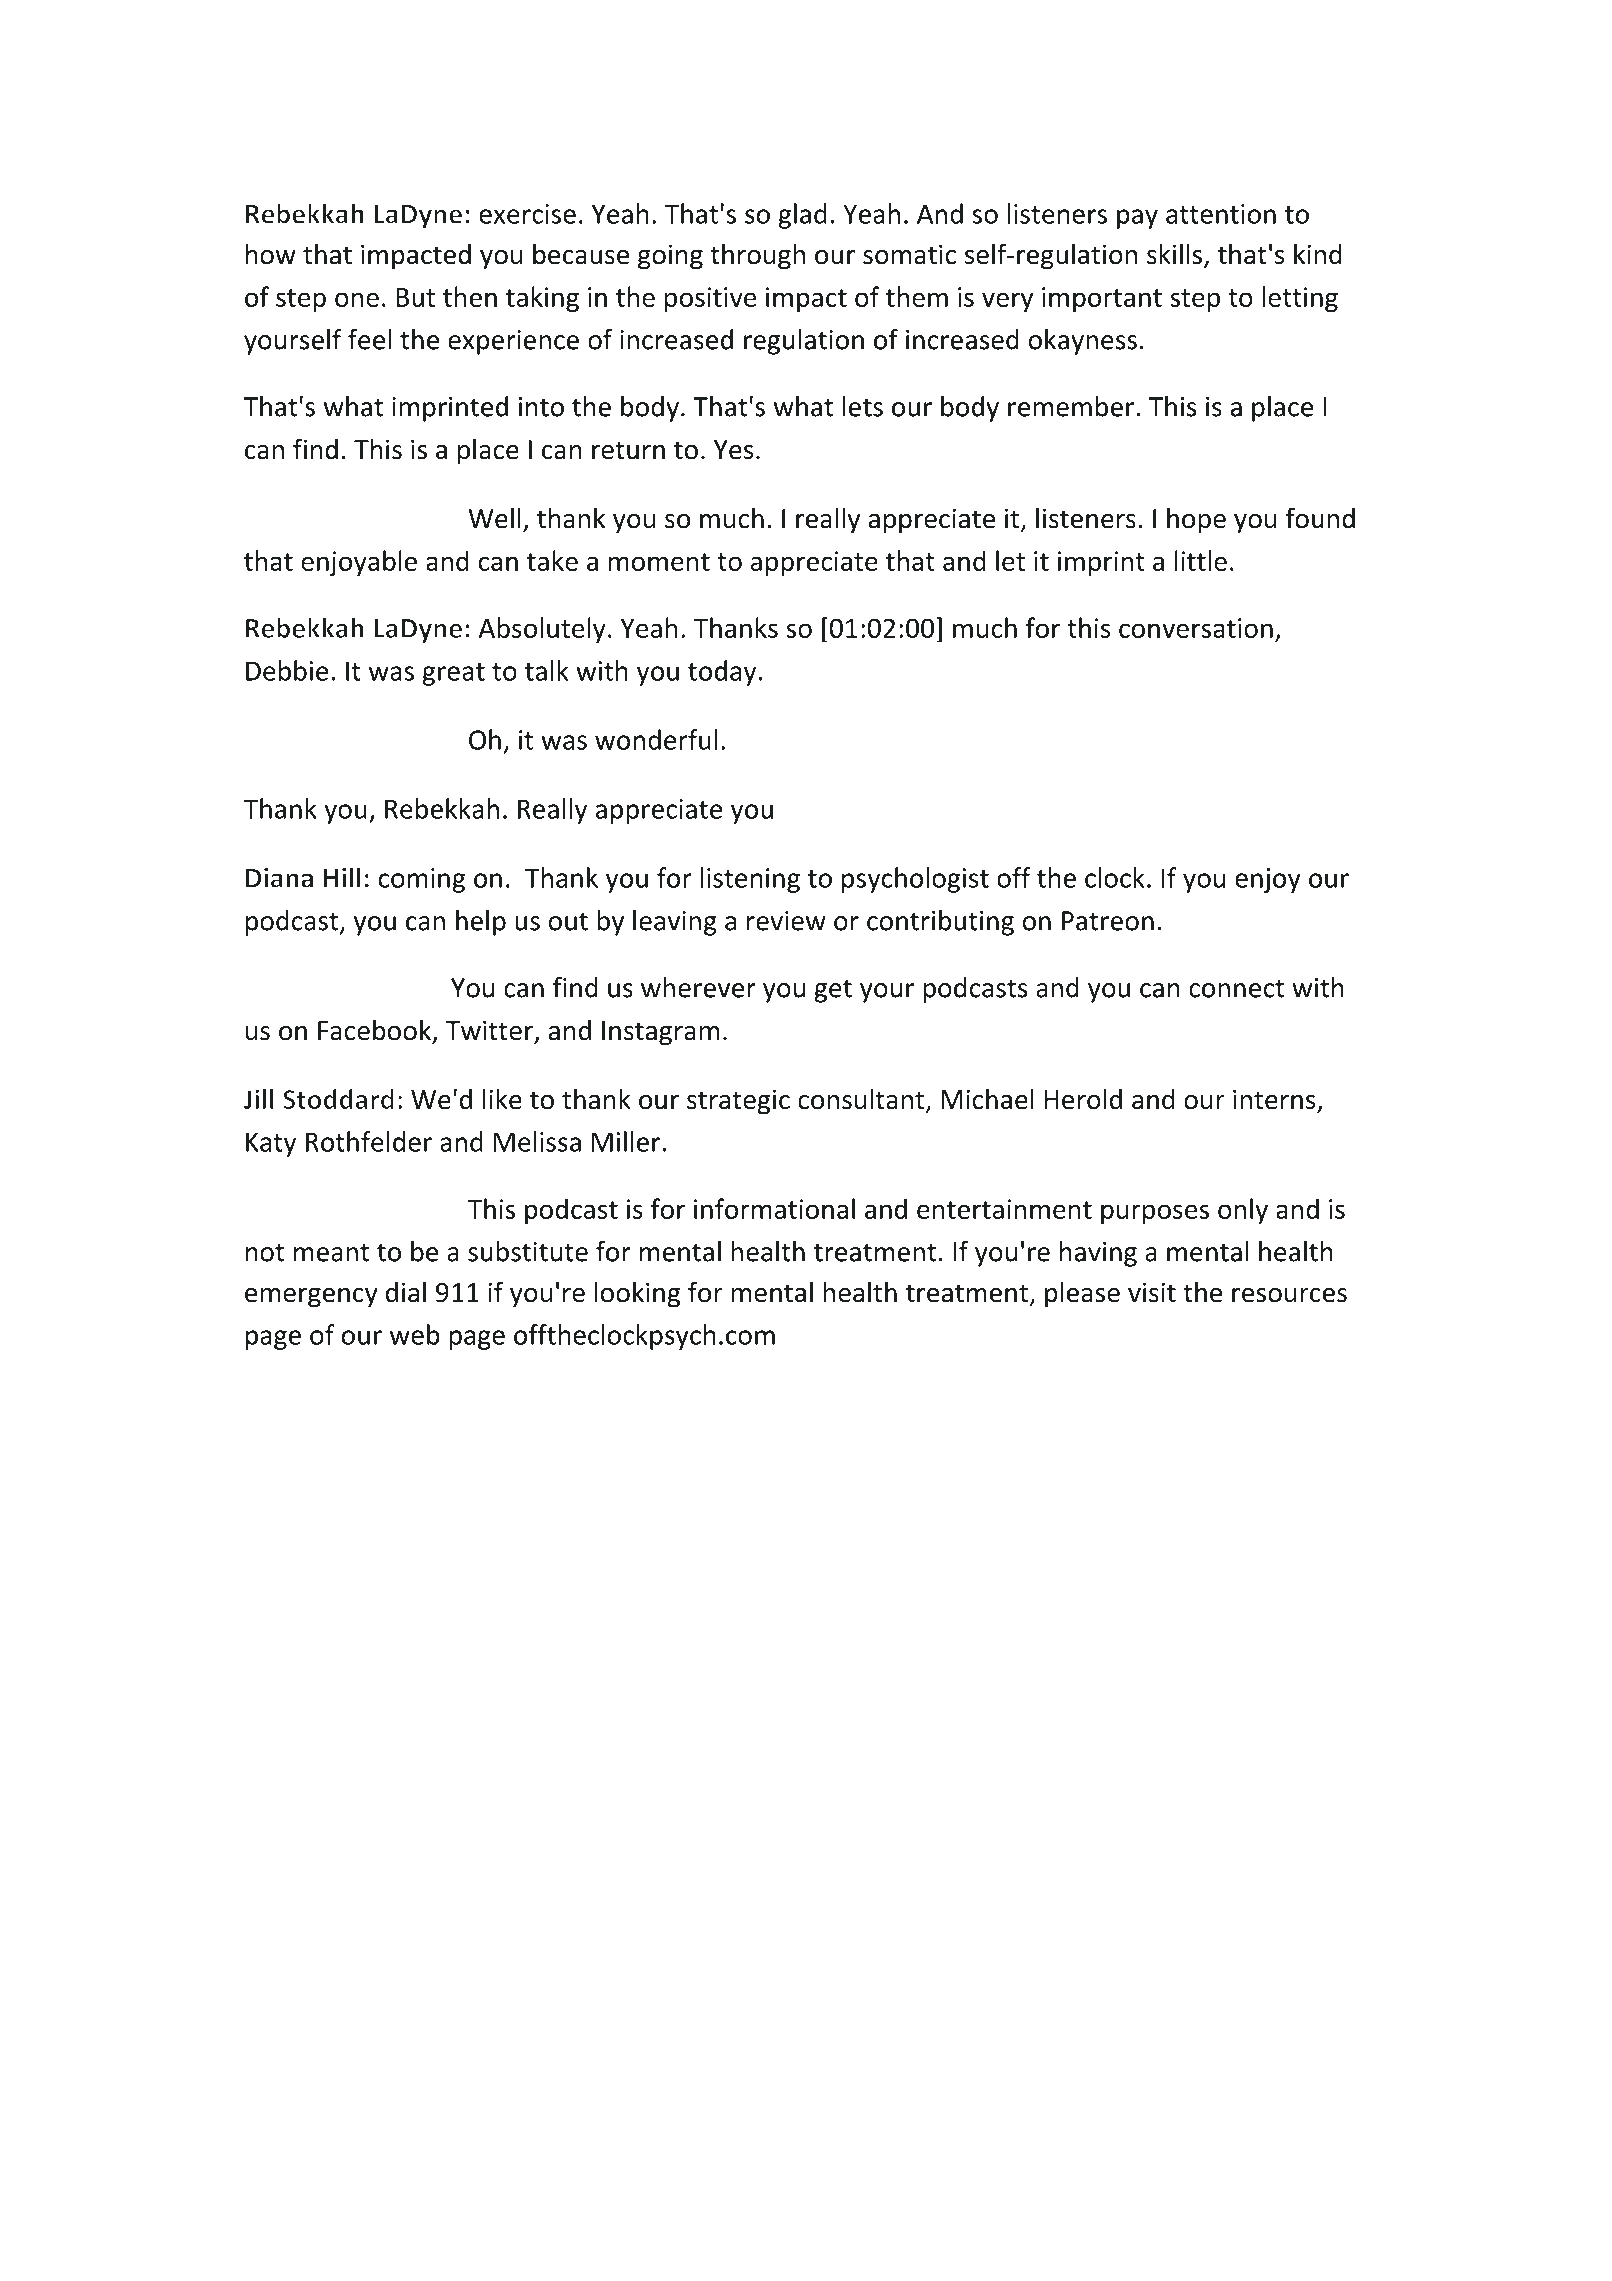 The width and height of the screenshot is (1612, 2281). What do you see at coordinates (406, 1292) in the screenshot?
I see `dial` at bounding box center [406, 1292].
